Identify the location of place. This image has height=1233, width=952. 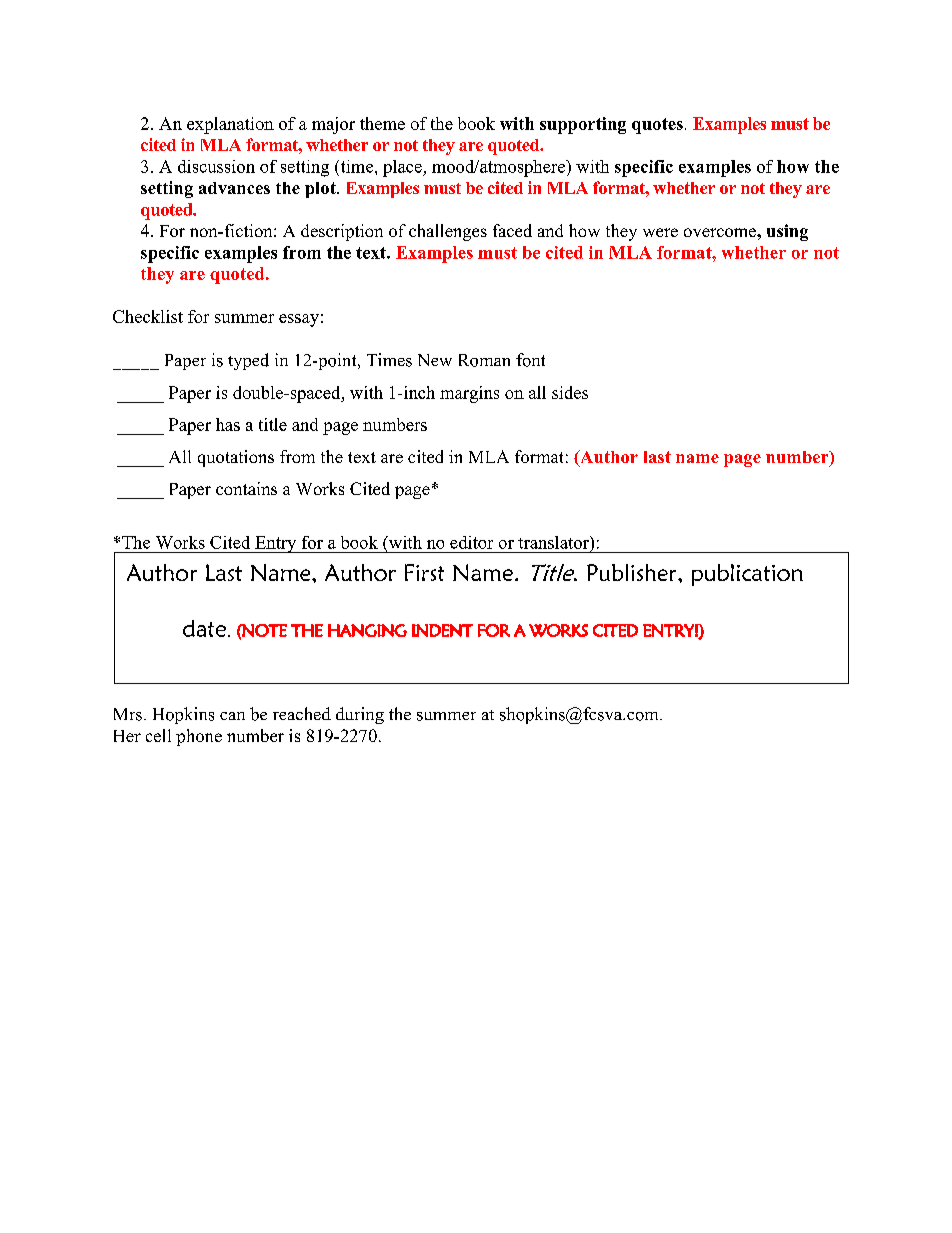
(403, 168).
